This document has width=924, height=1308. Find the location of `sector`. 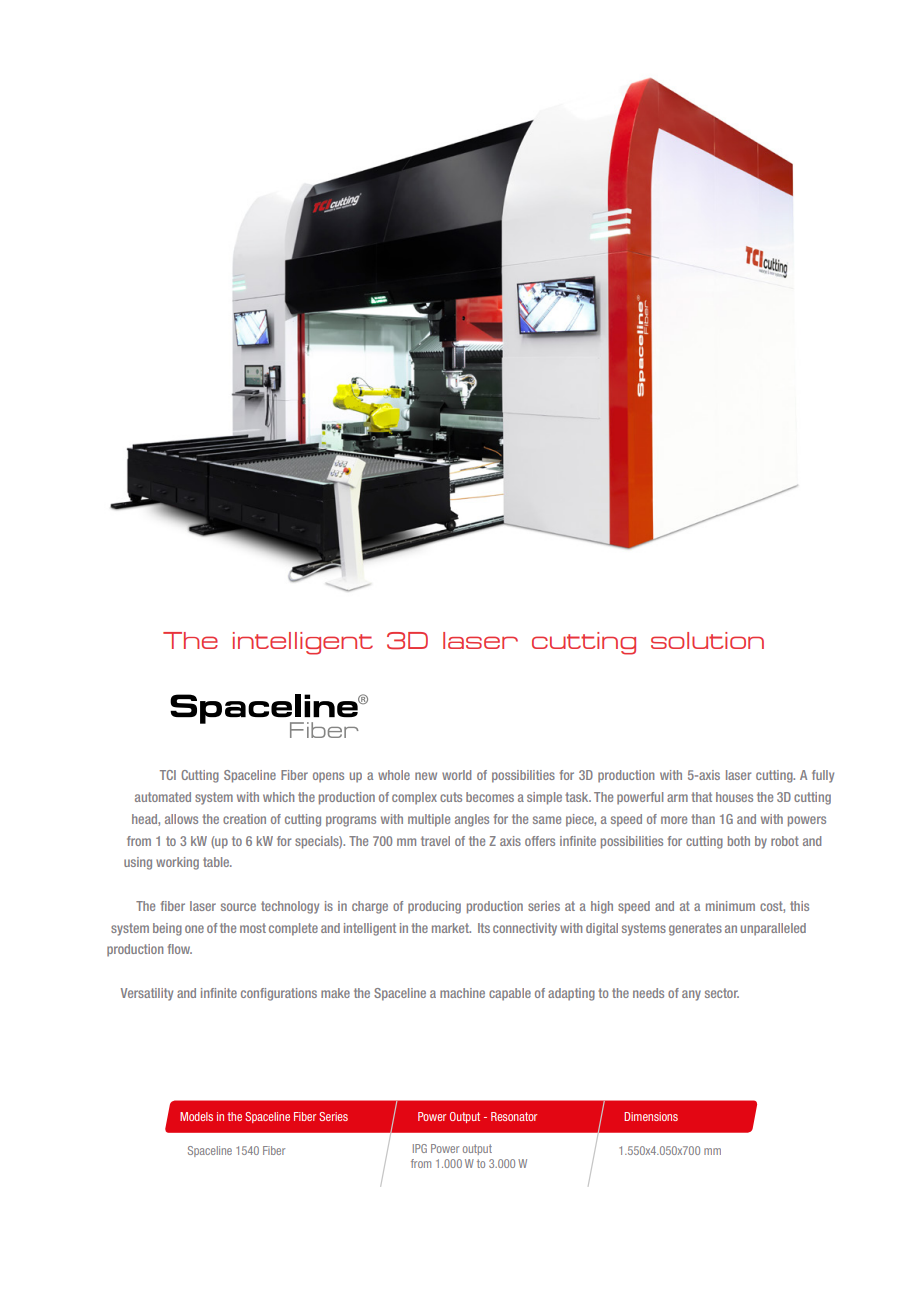

sector is located at coordinates (722, 993).
